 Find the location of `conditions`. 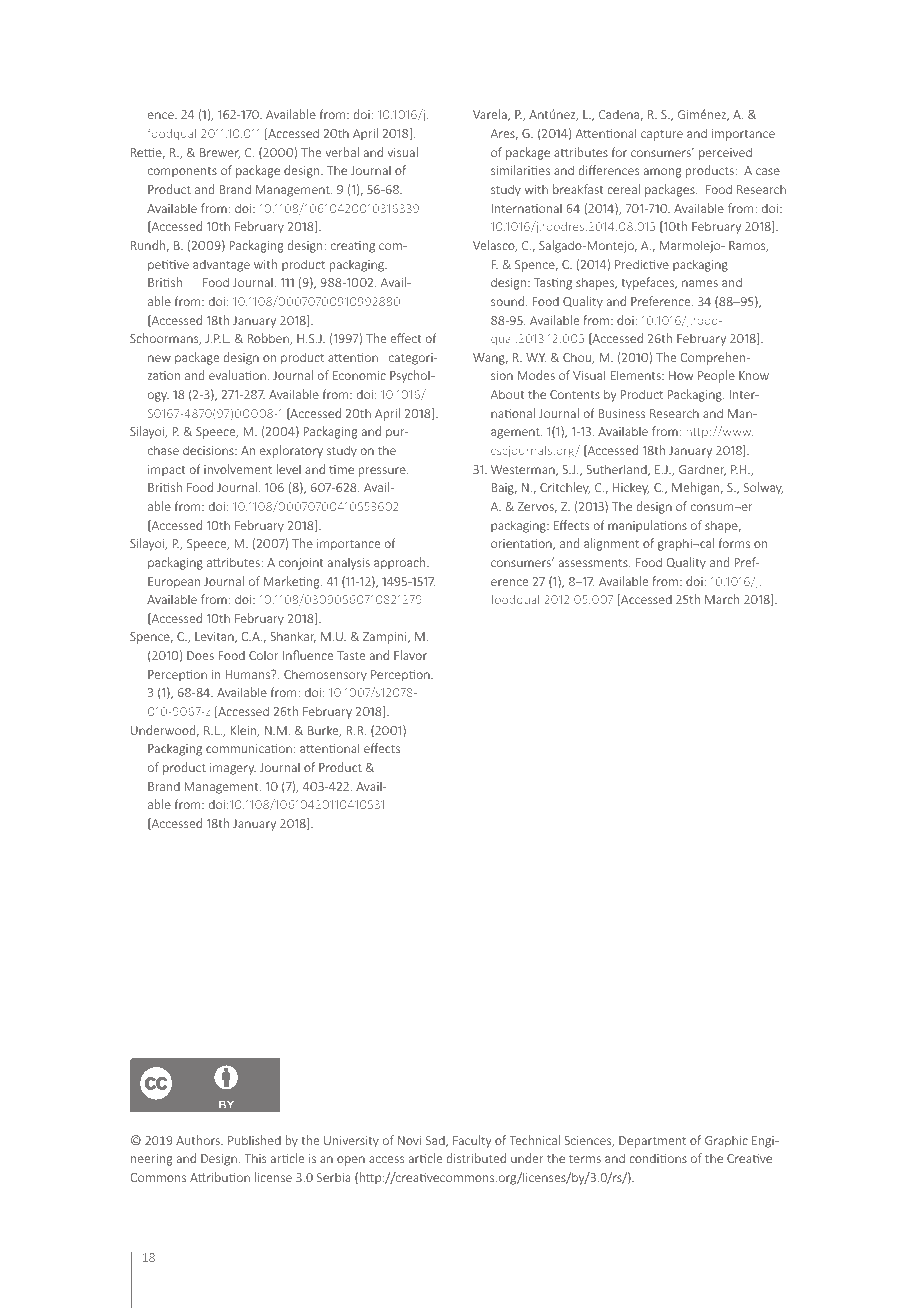

conditions is located at coordinates (658, 1158).
